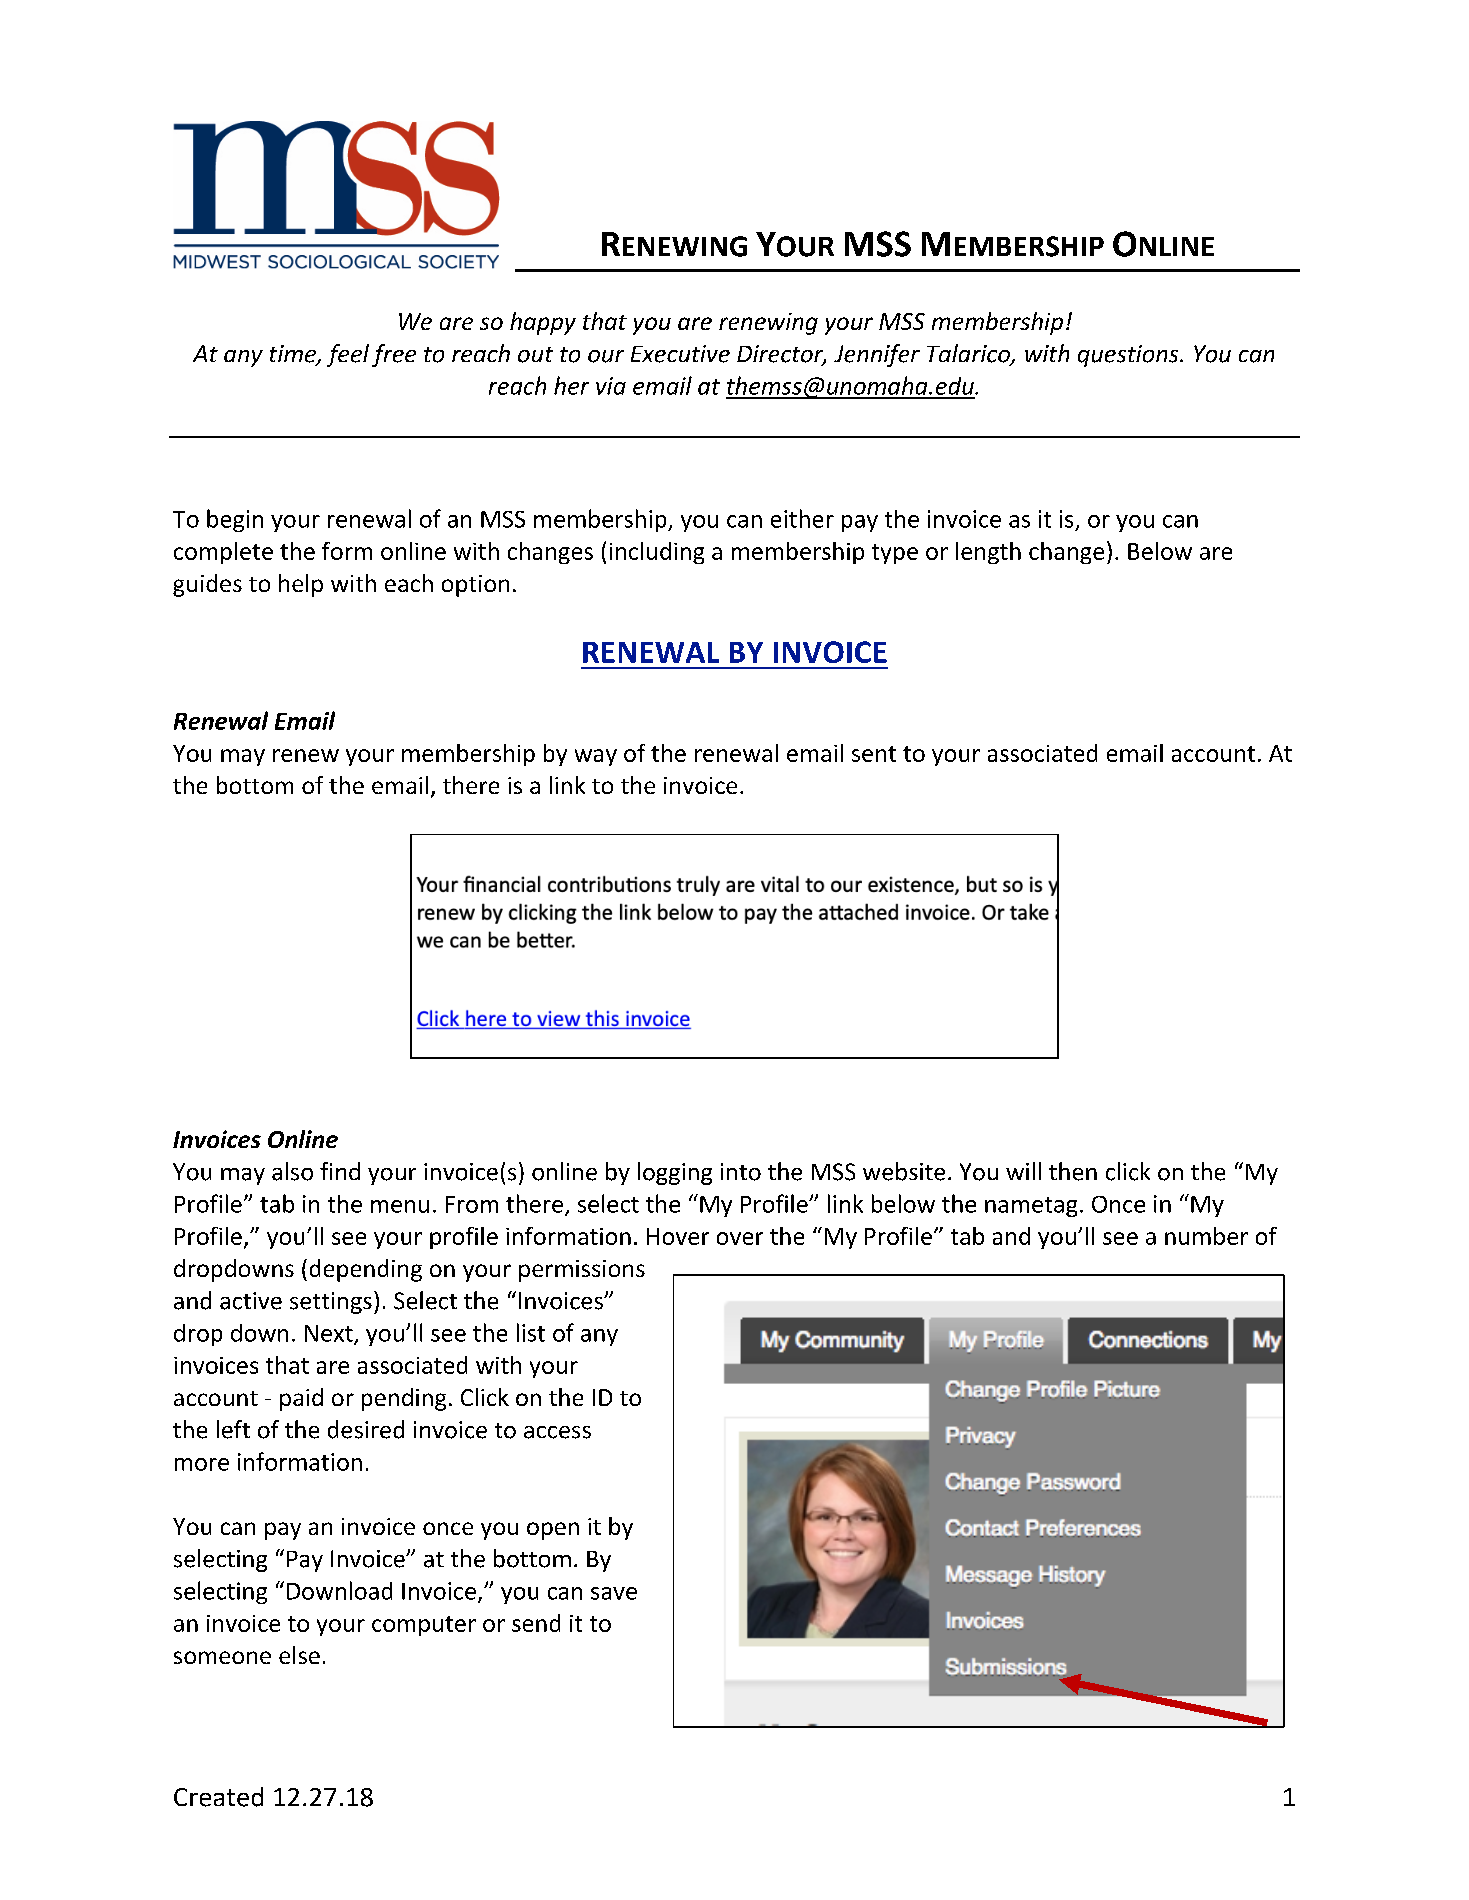 Image resolution: width=1469 pixels, height=1900 pixels. I want to click on feel, so click(348, 355).
